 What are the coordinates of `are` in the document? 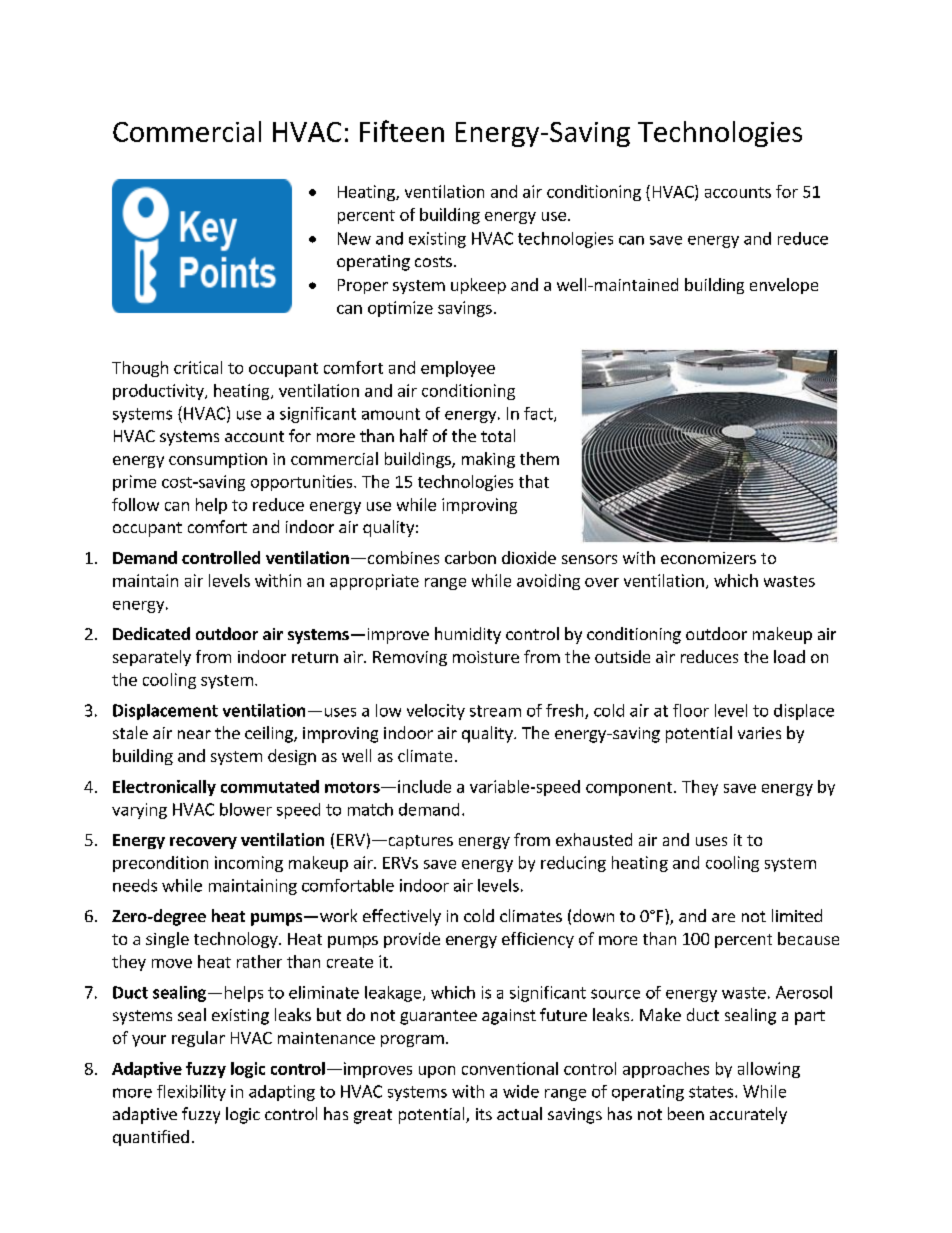 It's located at (723, 917).
